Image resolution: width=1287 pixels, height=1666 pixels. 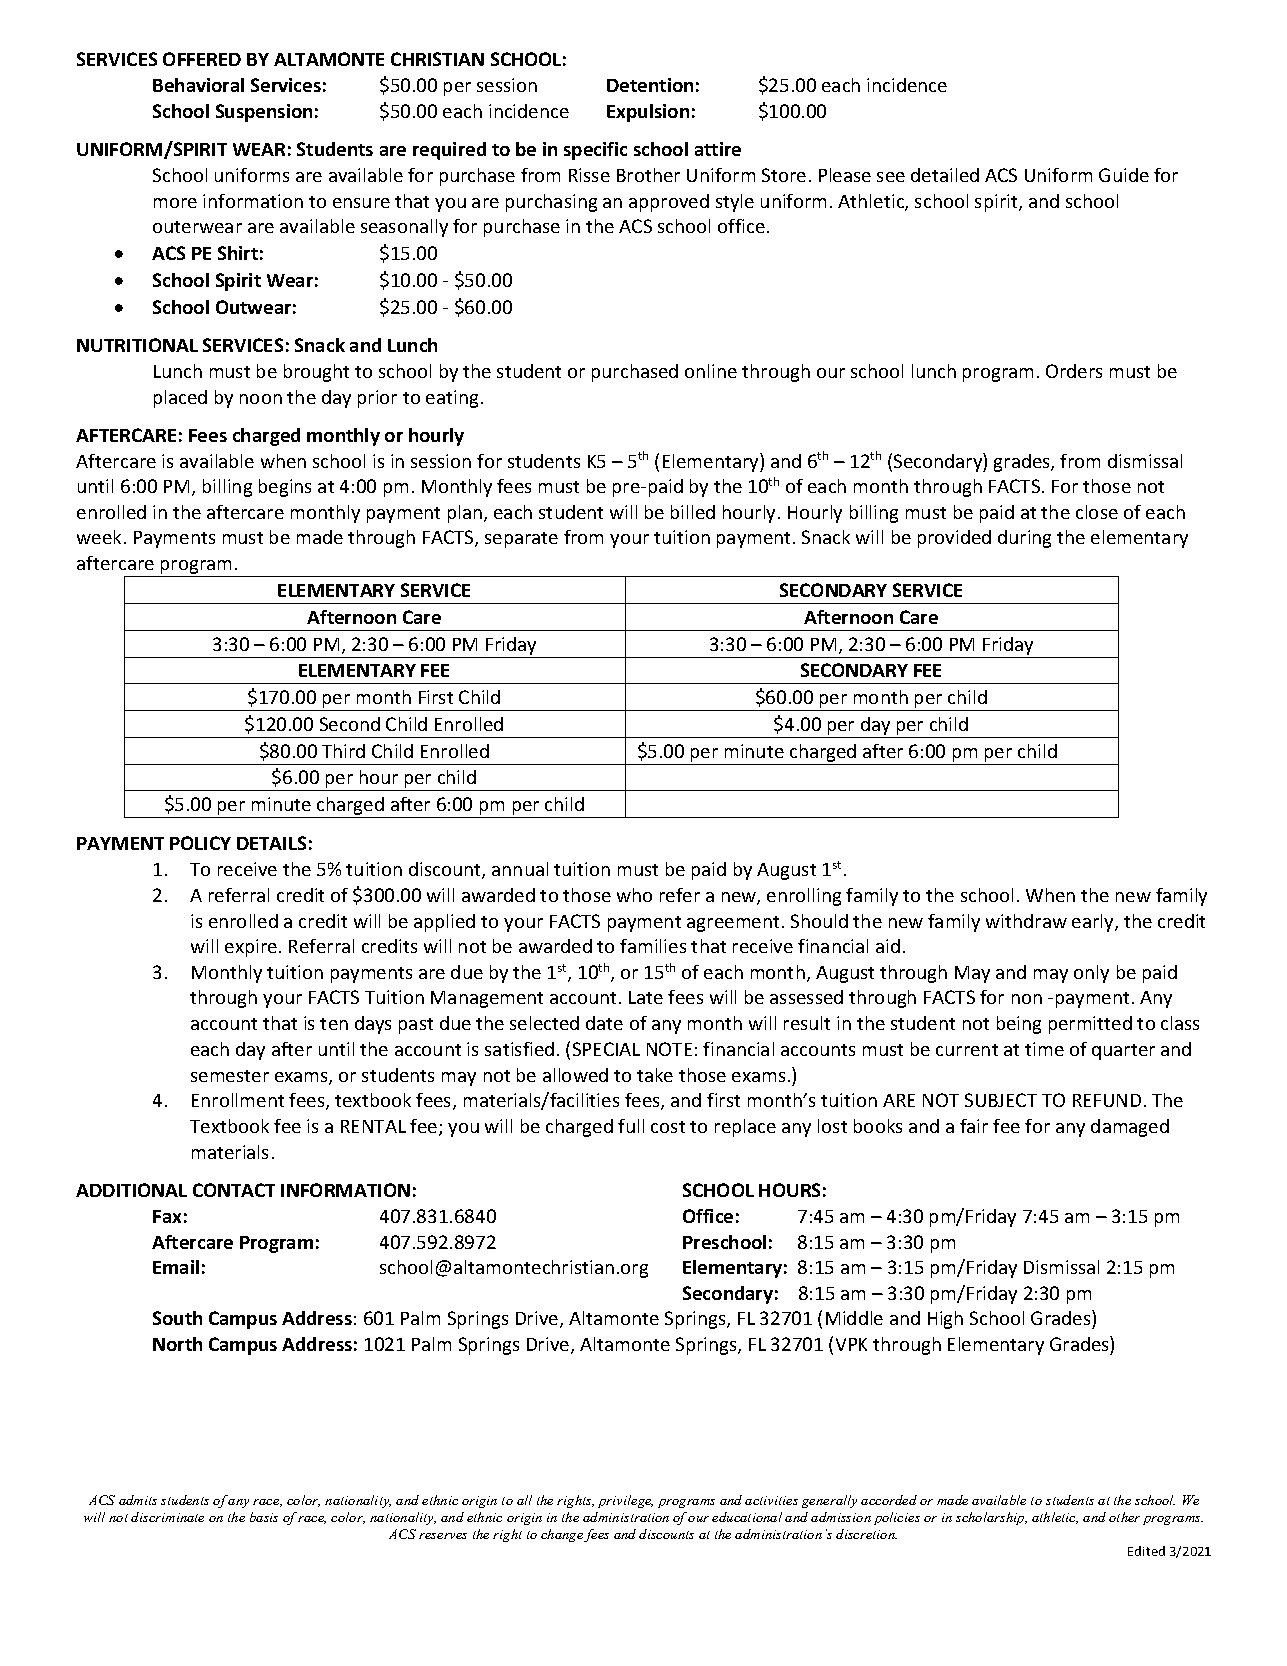 What do you see at coordinates (648, 113) in the image?
I see `Expulsion` at bounding box center [648, 113].
